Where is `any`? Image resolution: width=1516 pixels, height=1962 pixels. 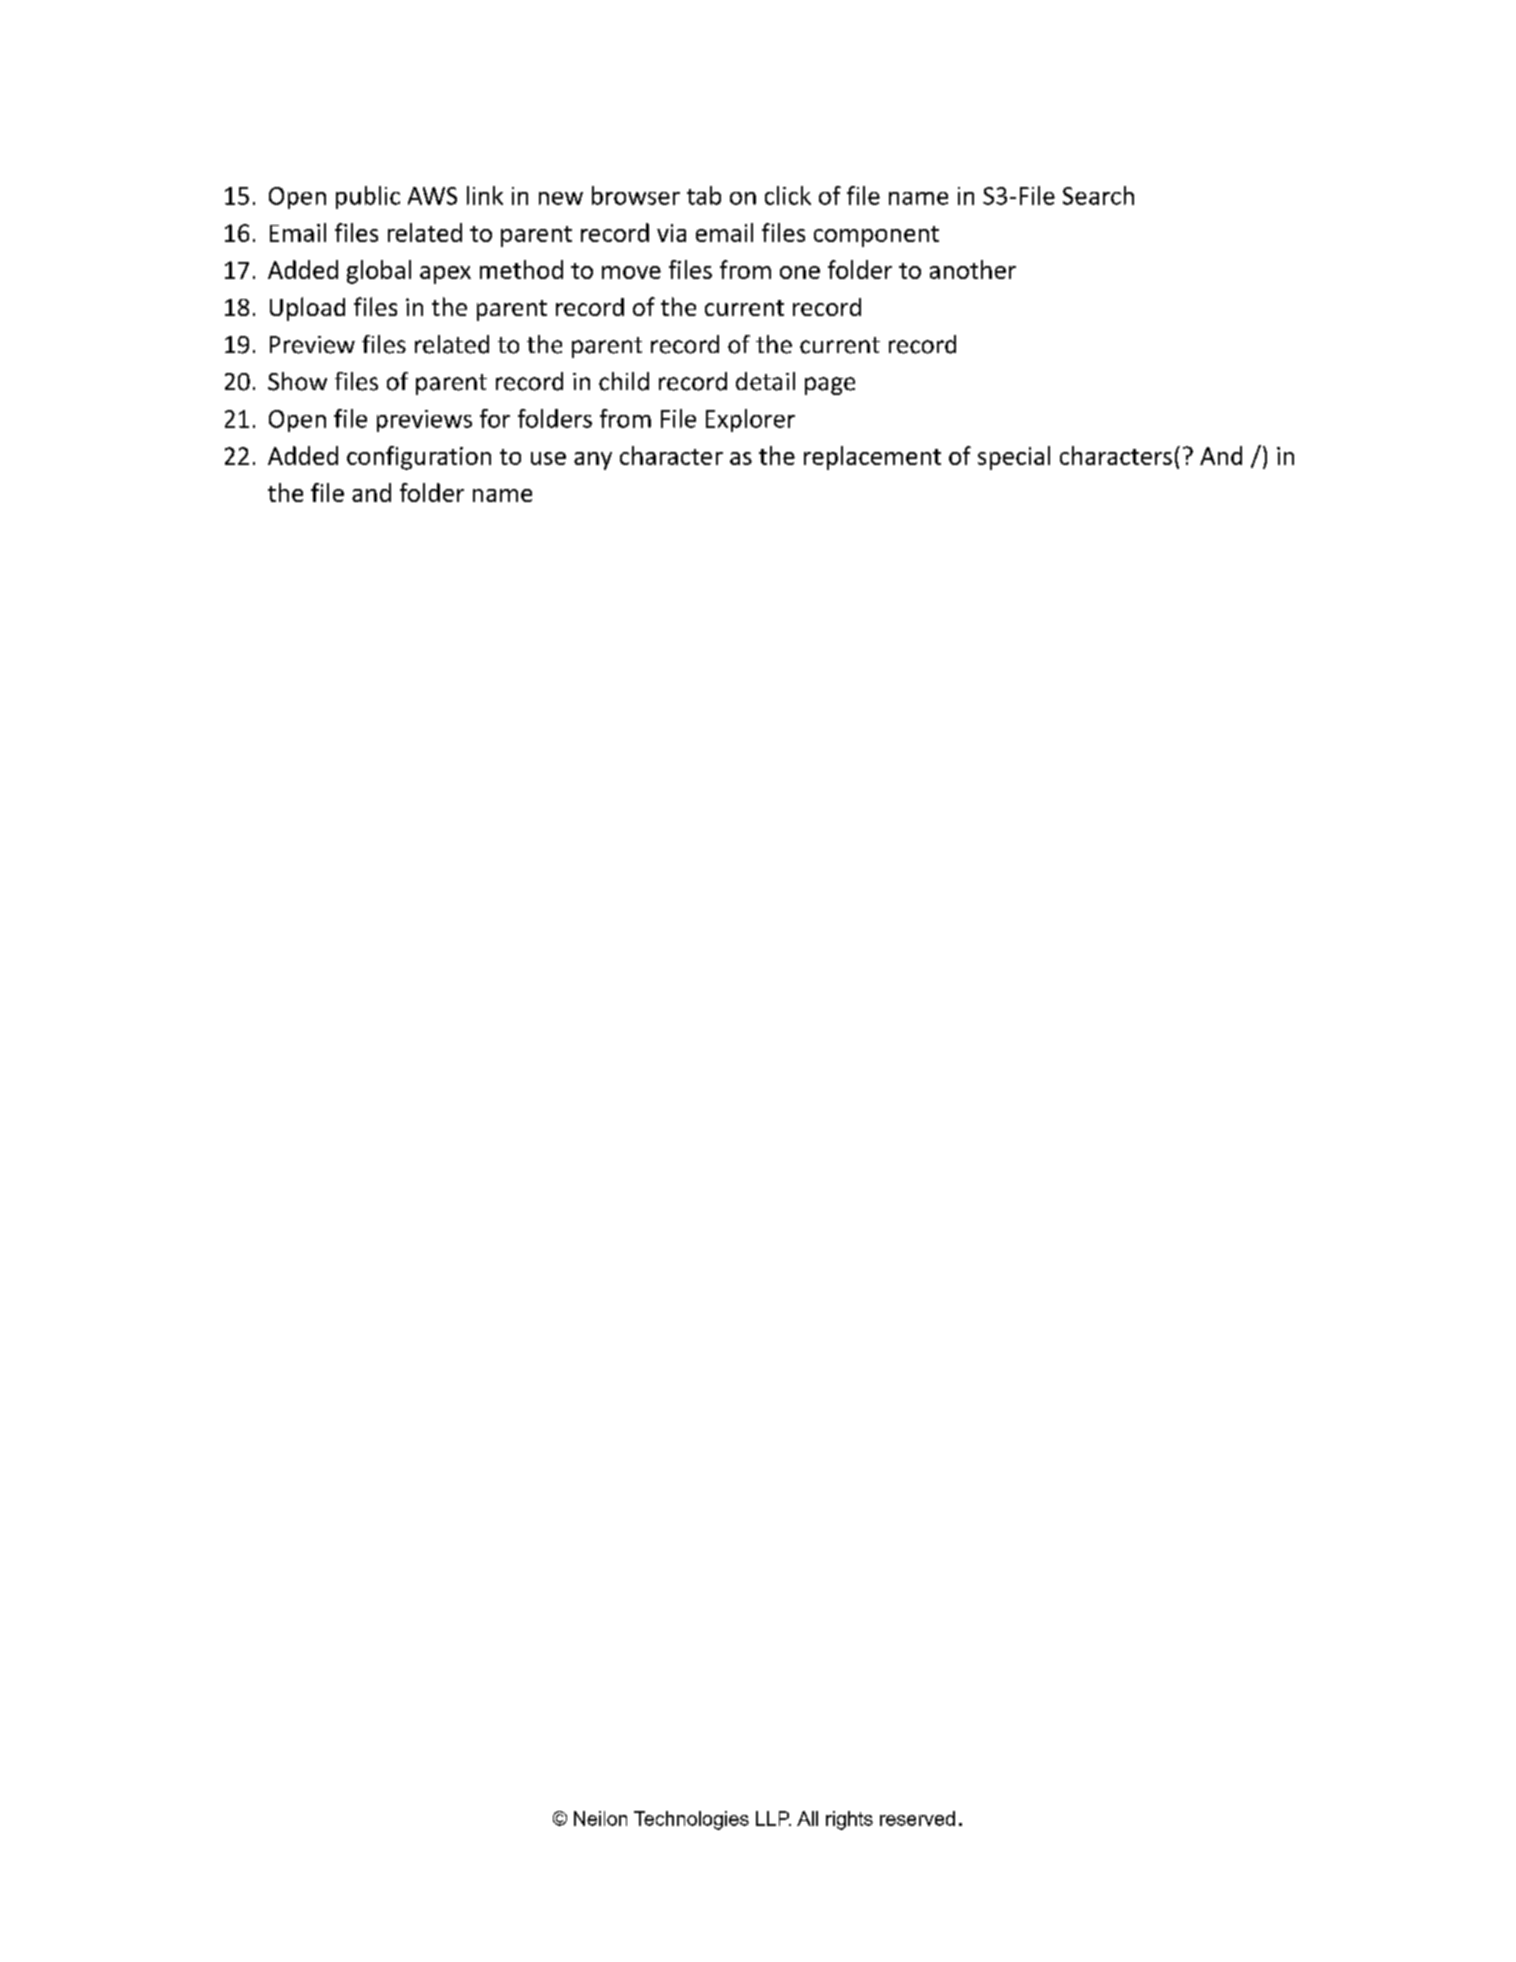 any is located at coordinates (593, 461).
